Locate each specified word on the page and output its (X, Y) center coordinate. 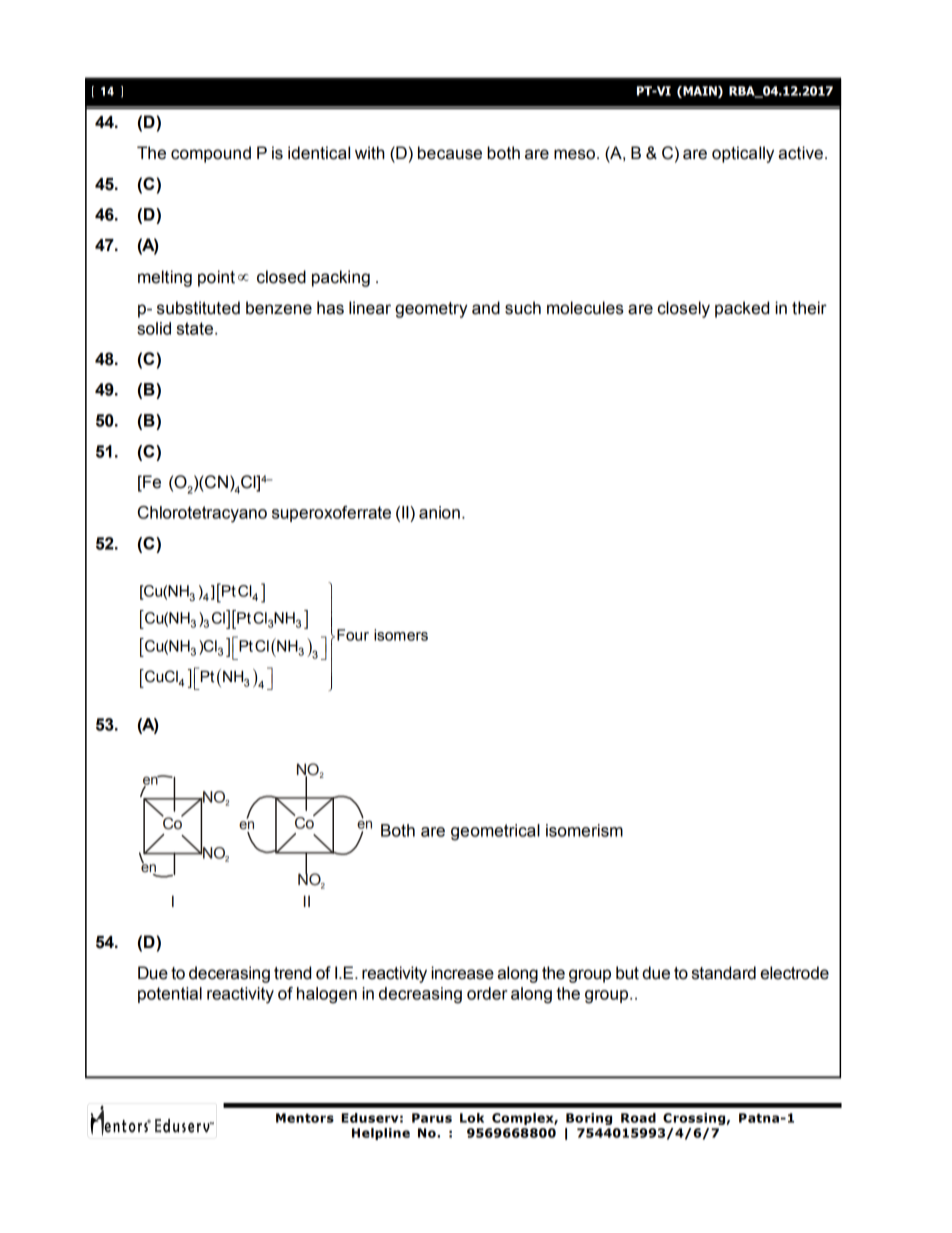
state (195, 328)
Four (353, 635)
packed (742, 309)
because (450, 153)
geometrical (495, 832)
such (523, 308)
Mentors (305, 1118)
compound (211, 154)
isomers (401, 635)
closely (684, 309)
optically (743, 154)
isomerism (584, 830)
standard (724, 973)
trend (292, 973)
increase (462, 973)
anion (439, 512)
